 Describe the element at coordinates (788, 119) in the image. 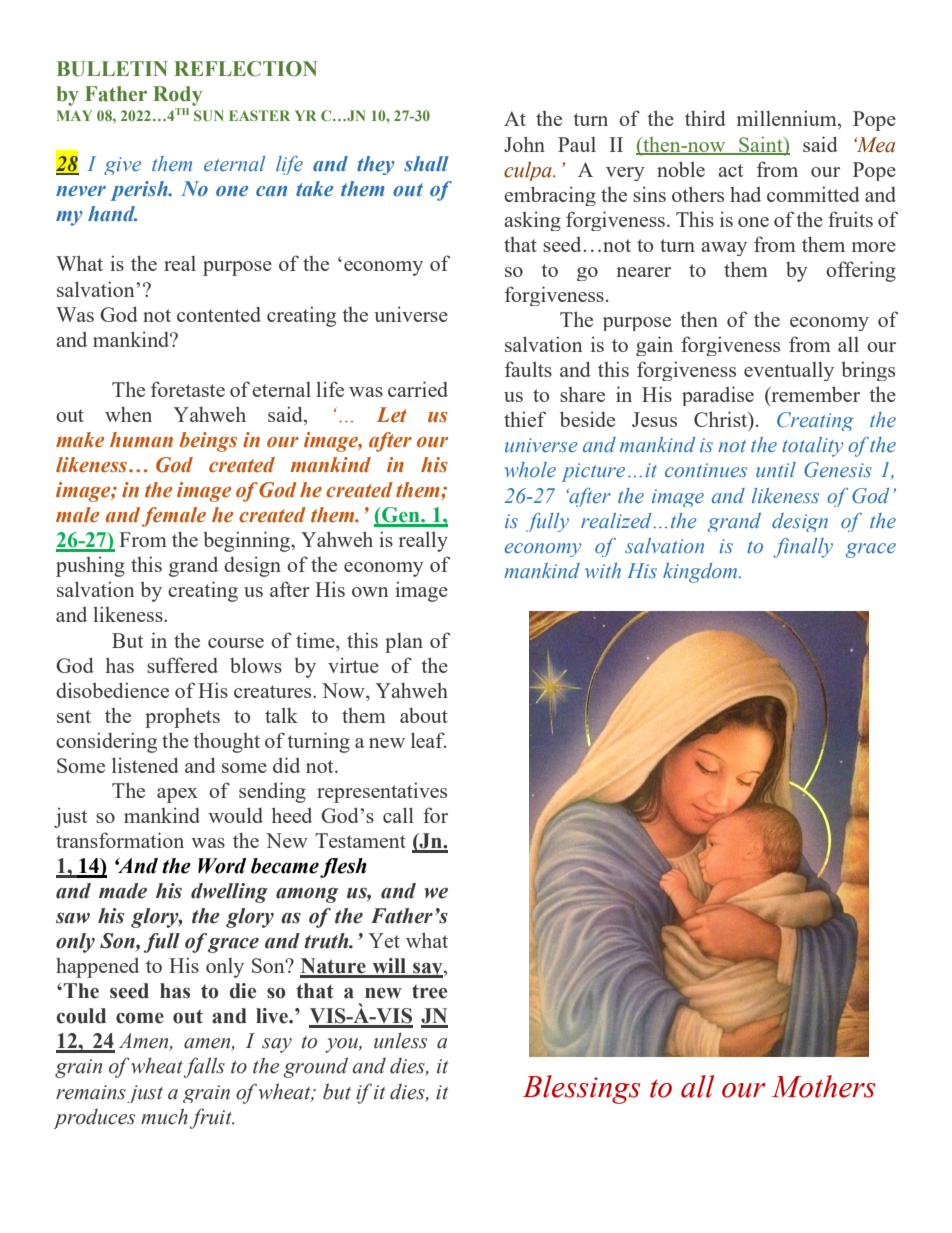

I see `millennium` at that location.
